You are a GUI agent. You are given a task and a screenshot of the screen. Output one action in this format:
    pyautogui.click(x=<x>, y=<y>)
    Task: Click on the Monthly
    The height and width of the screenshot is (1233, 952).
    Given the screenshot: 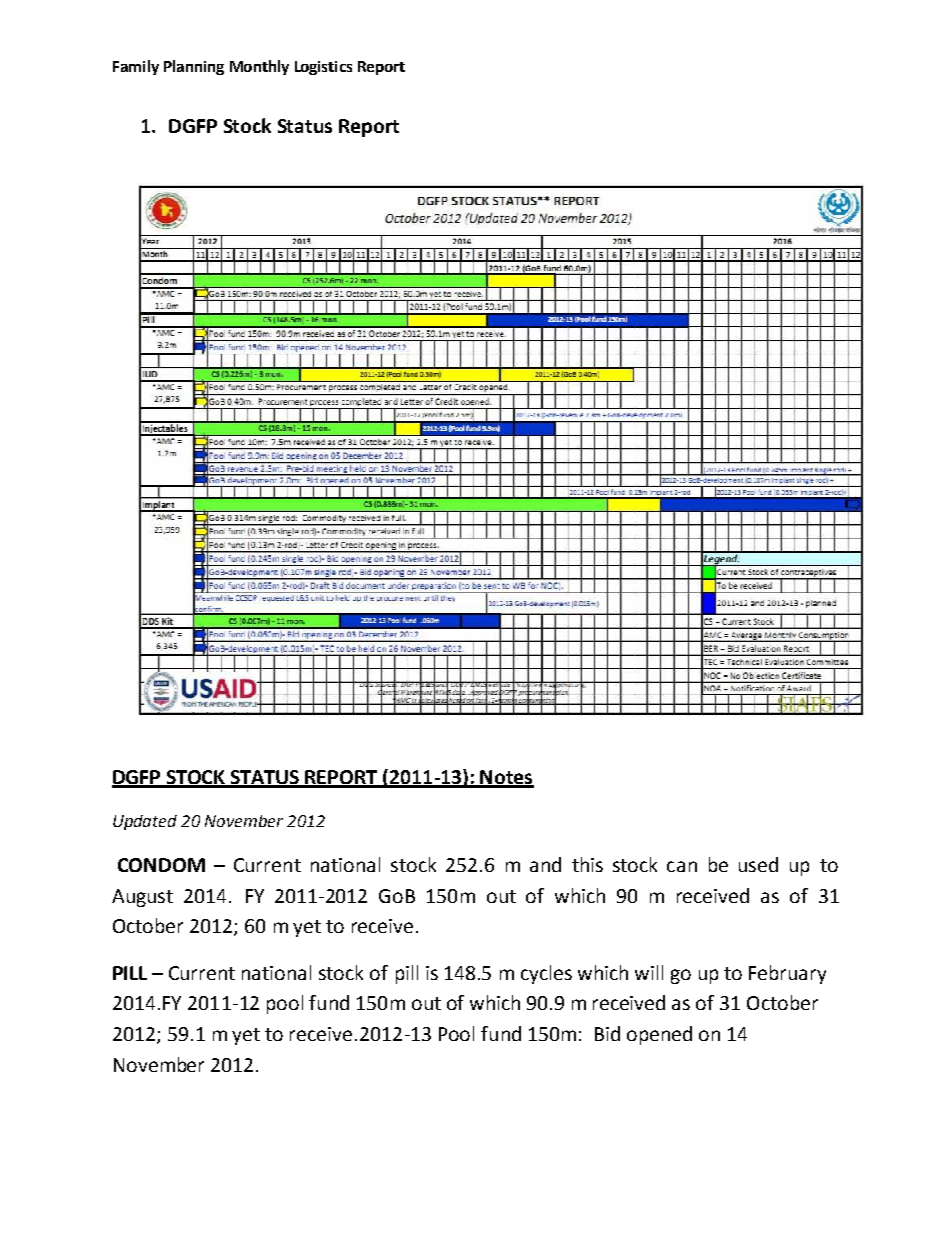 What is the action you would take?
    pyautogui.click(x=259, y=67)
